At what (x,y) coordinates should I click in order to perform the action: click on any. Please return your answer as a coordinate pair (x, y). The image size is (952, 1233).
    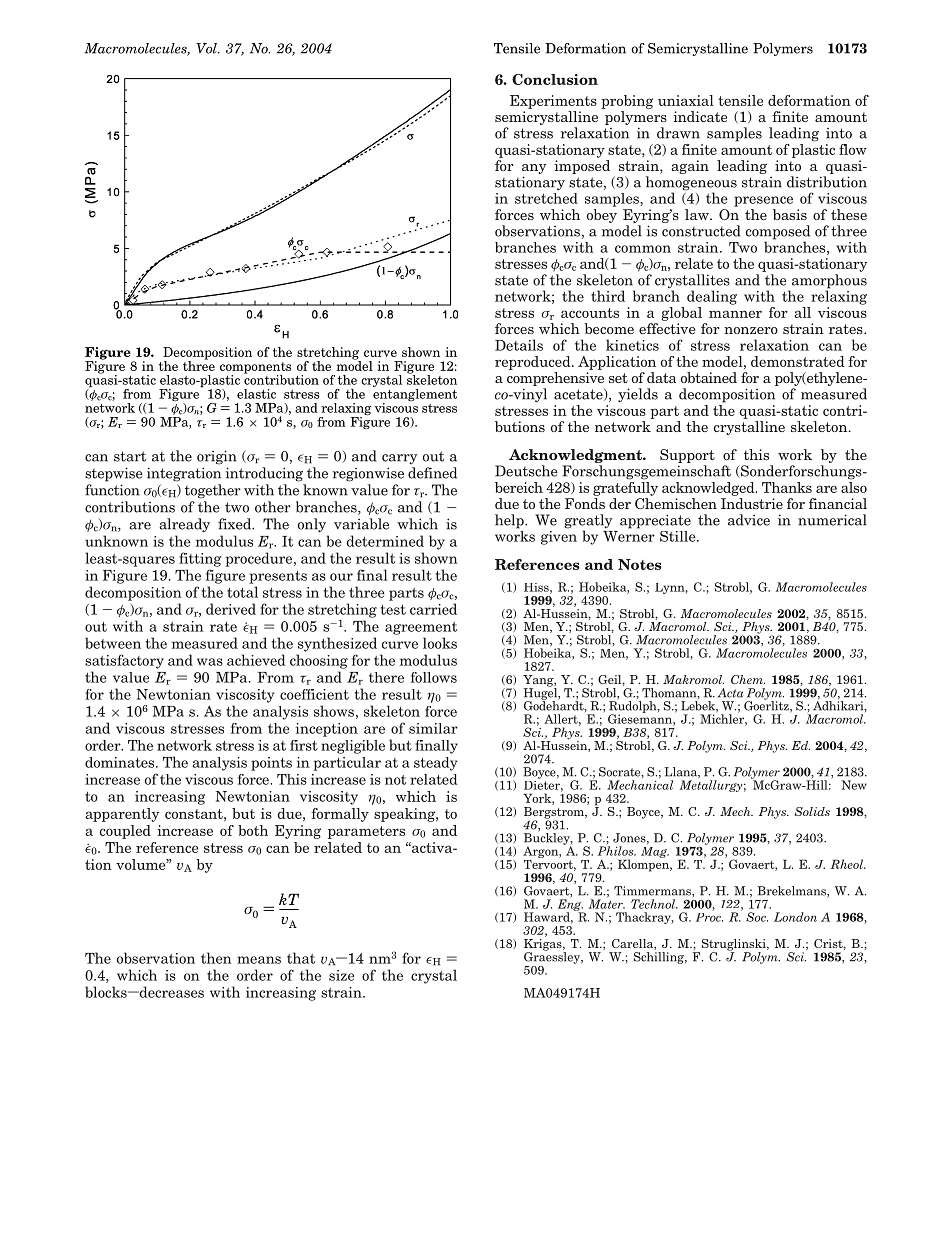
    Looking at the image, I should click on (534, 169).
